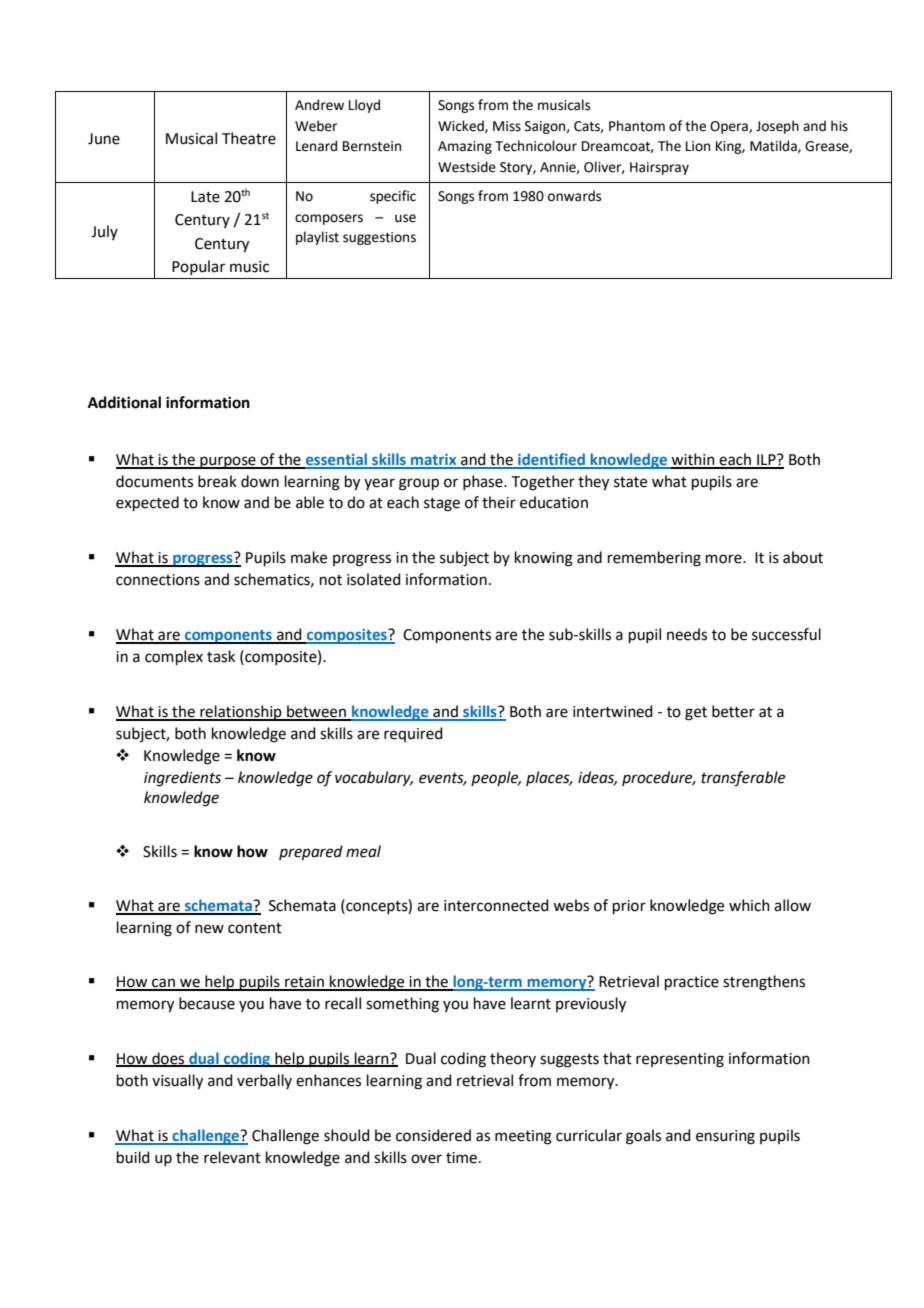 Image resolution: width=924 pixels, height=1308 pixels. What do you see at coordinates (725, 1137) in the screenshot?
I see `ensuring` at bounding box center [725, 1137].
